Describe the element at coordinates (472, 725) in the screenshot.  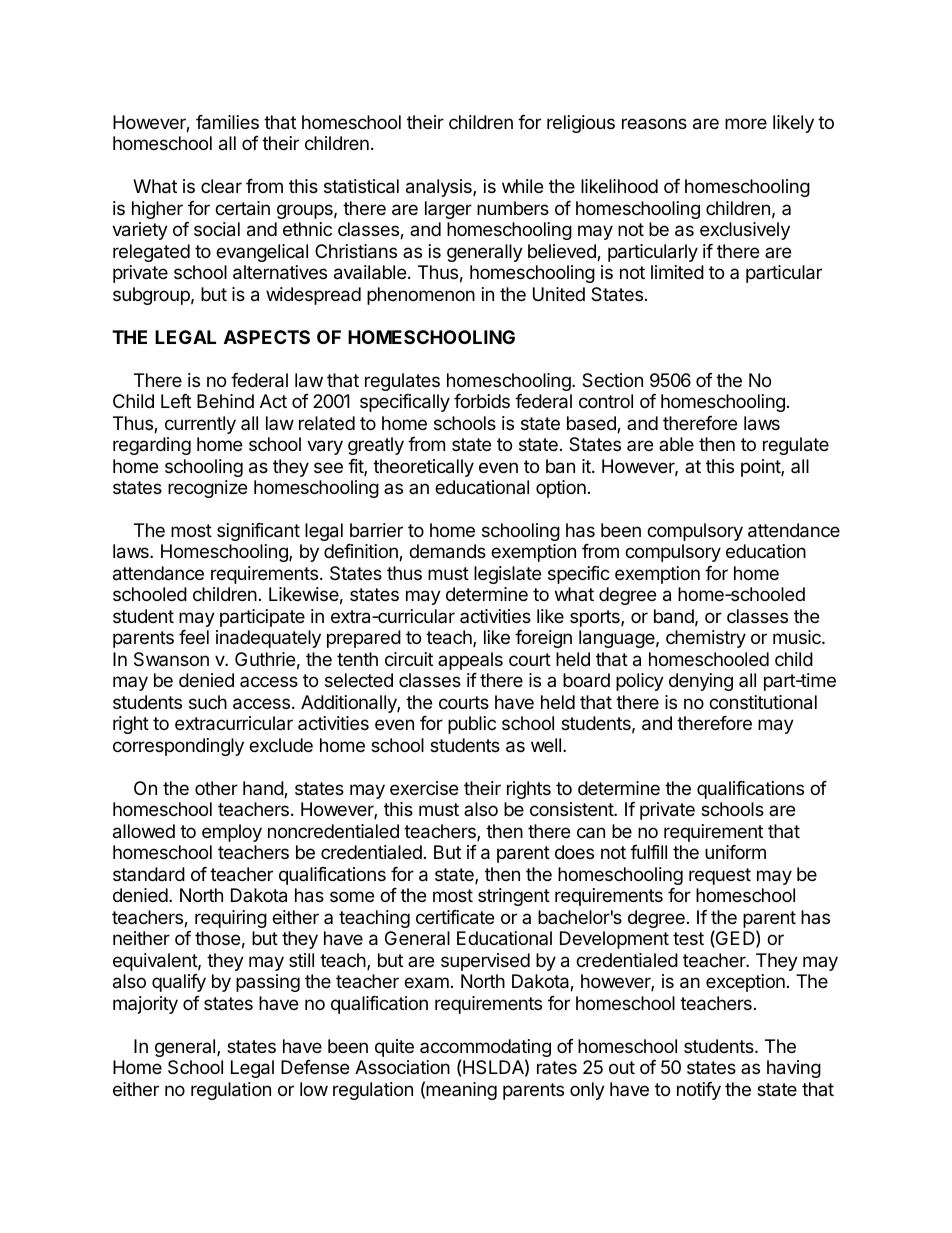
I see `public` at that location.
